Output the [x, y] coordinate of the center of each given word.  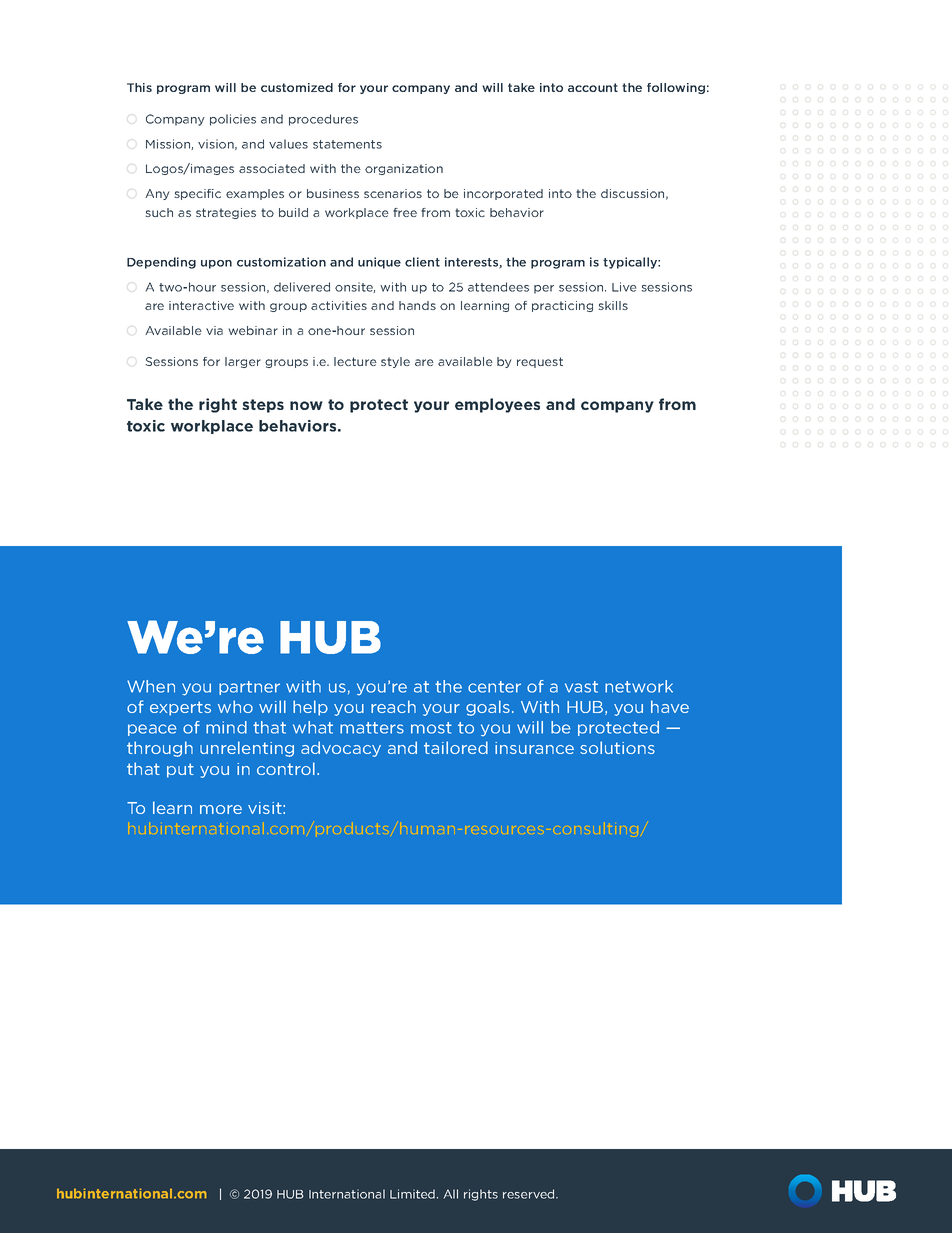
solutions [617, 747]
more [221, 809]
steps [263, 406]
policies [233, 120]
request [540, 362]
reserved [530, 1194]
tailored [456, 747]
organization [404, 169]
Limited [414, 1194]
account [593, 87]
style [395, 362]
